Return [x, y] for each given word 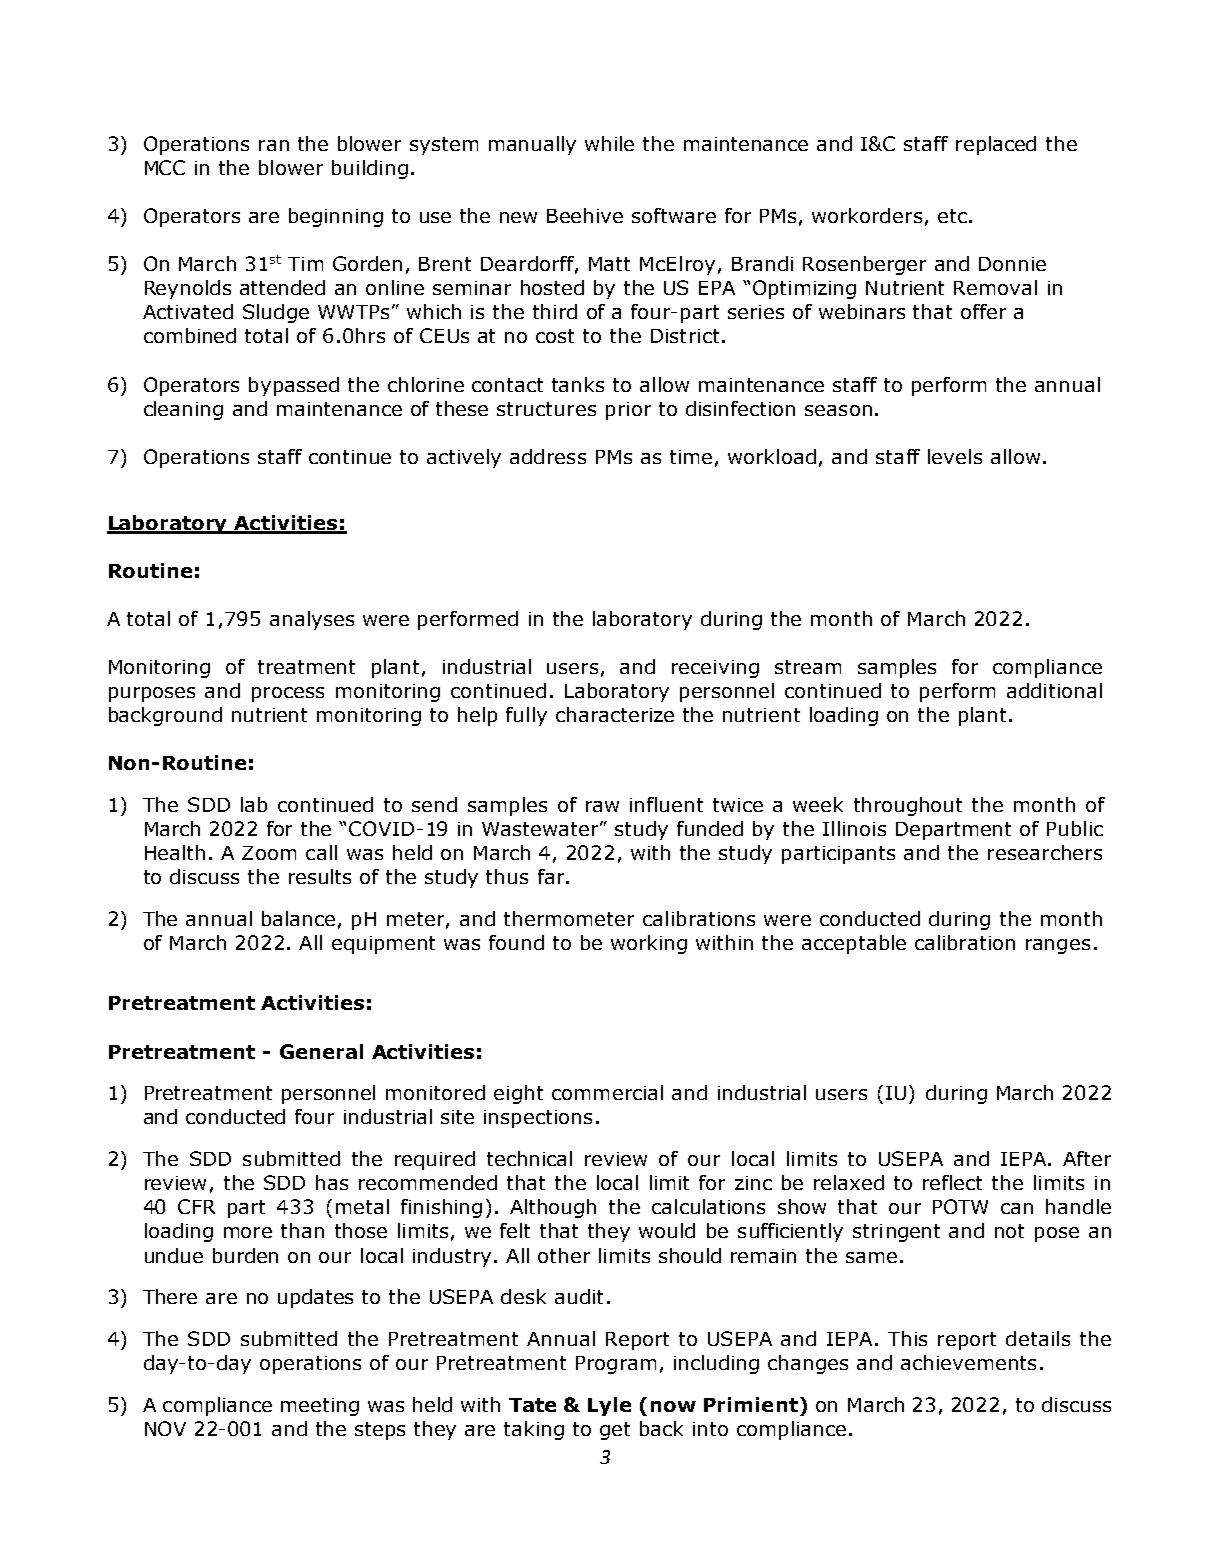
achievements [968, 1362]
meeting [320, 1407]
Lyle [609, 1406]
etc [952, 216]
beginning [336, 217]
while [609, 143]
